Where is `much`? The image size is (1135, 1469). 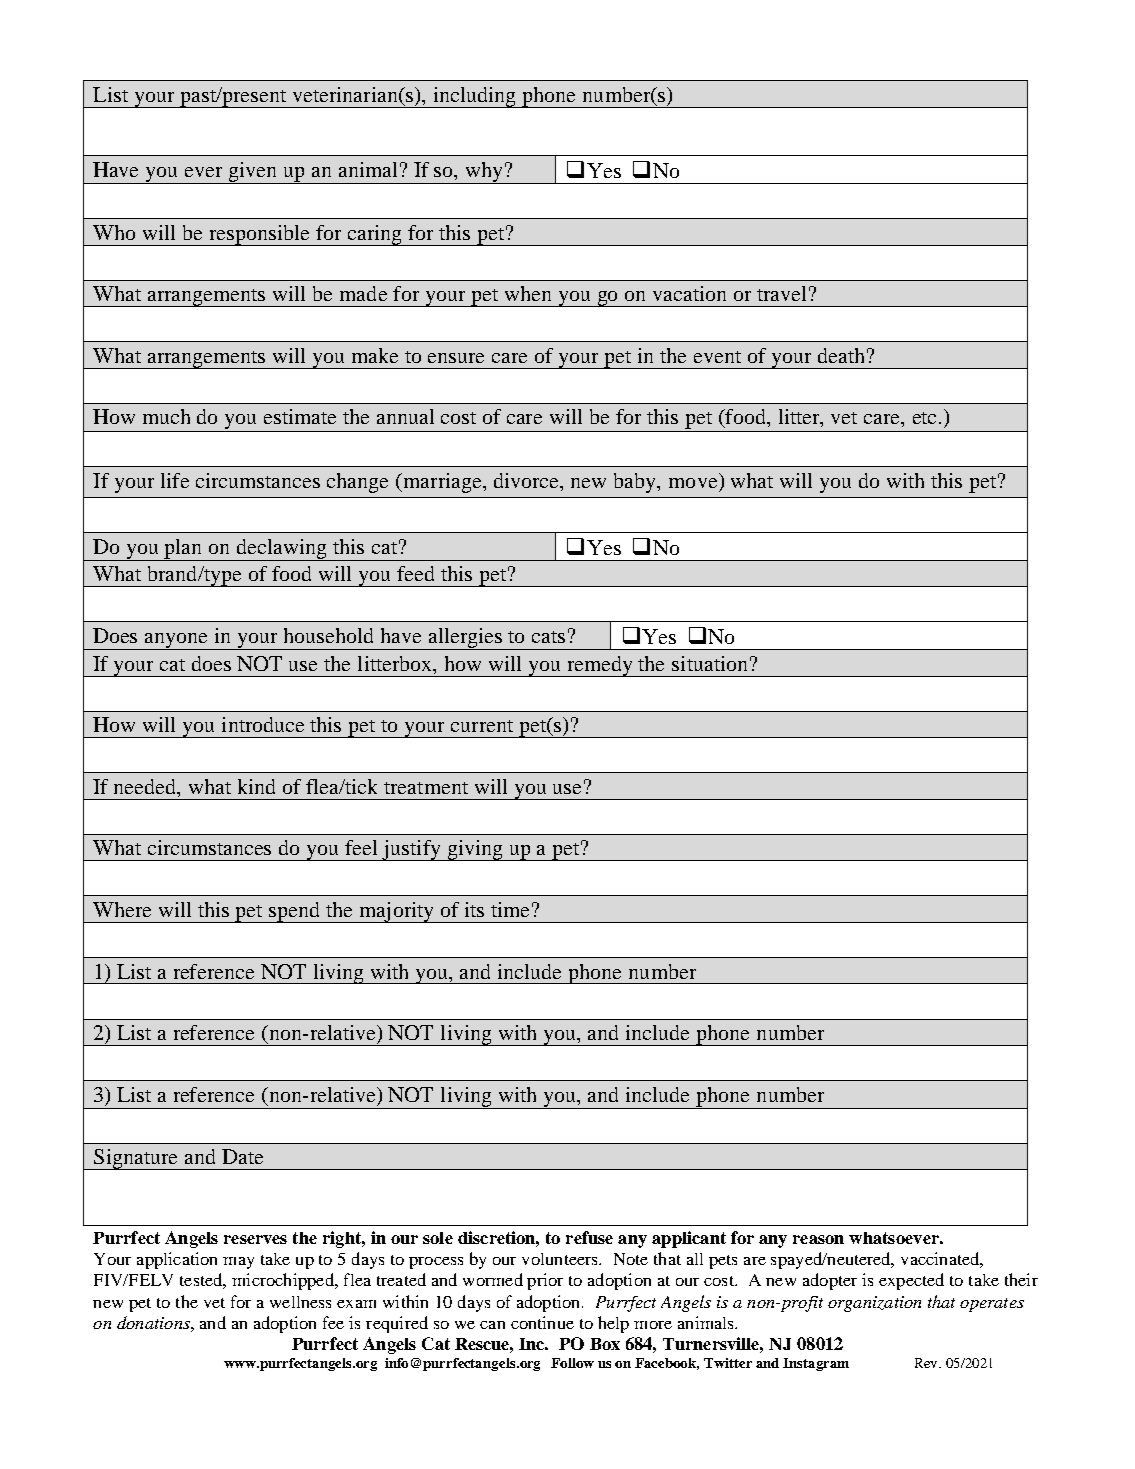 much is located at coordinates (166, 416).
